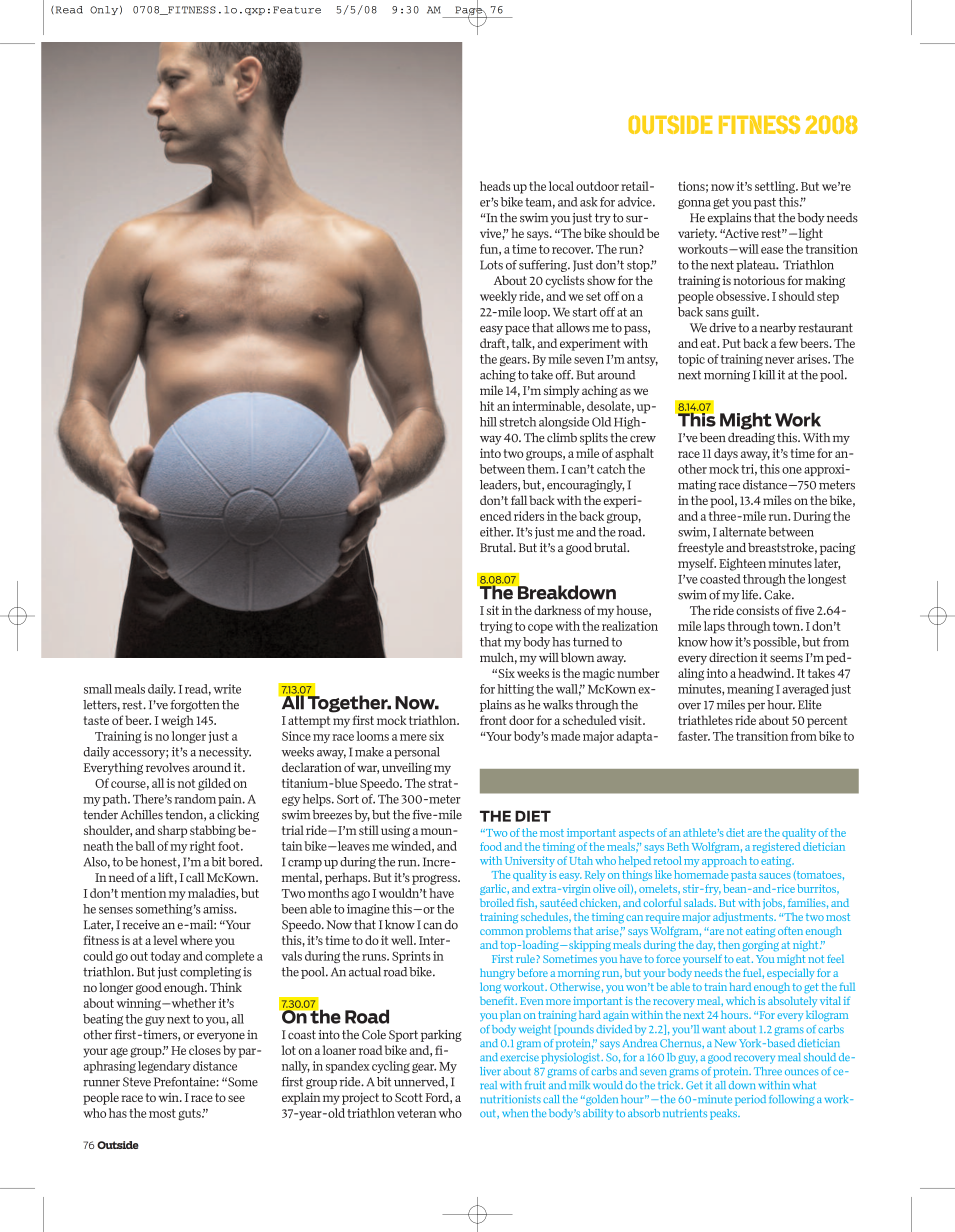 Image resolution: width=955 pixels, height=1232 pixels. Describe the element at coordinates (190, 1115) in the screenshot. I see `guts` at that location.
